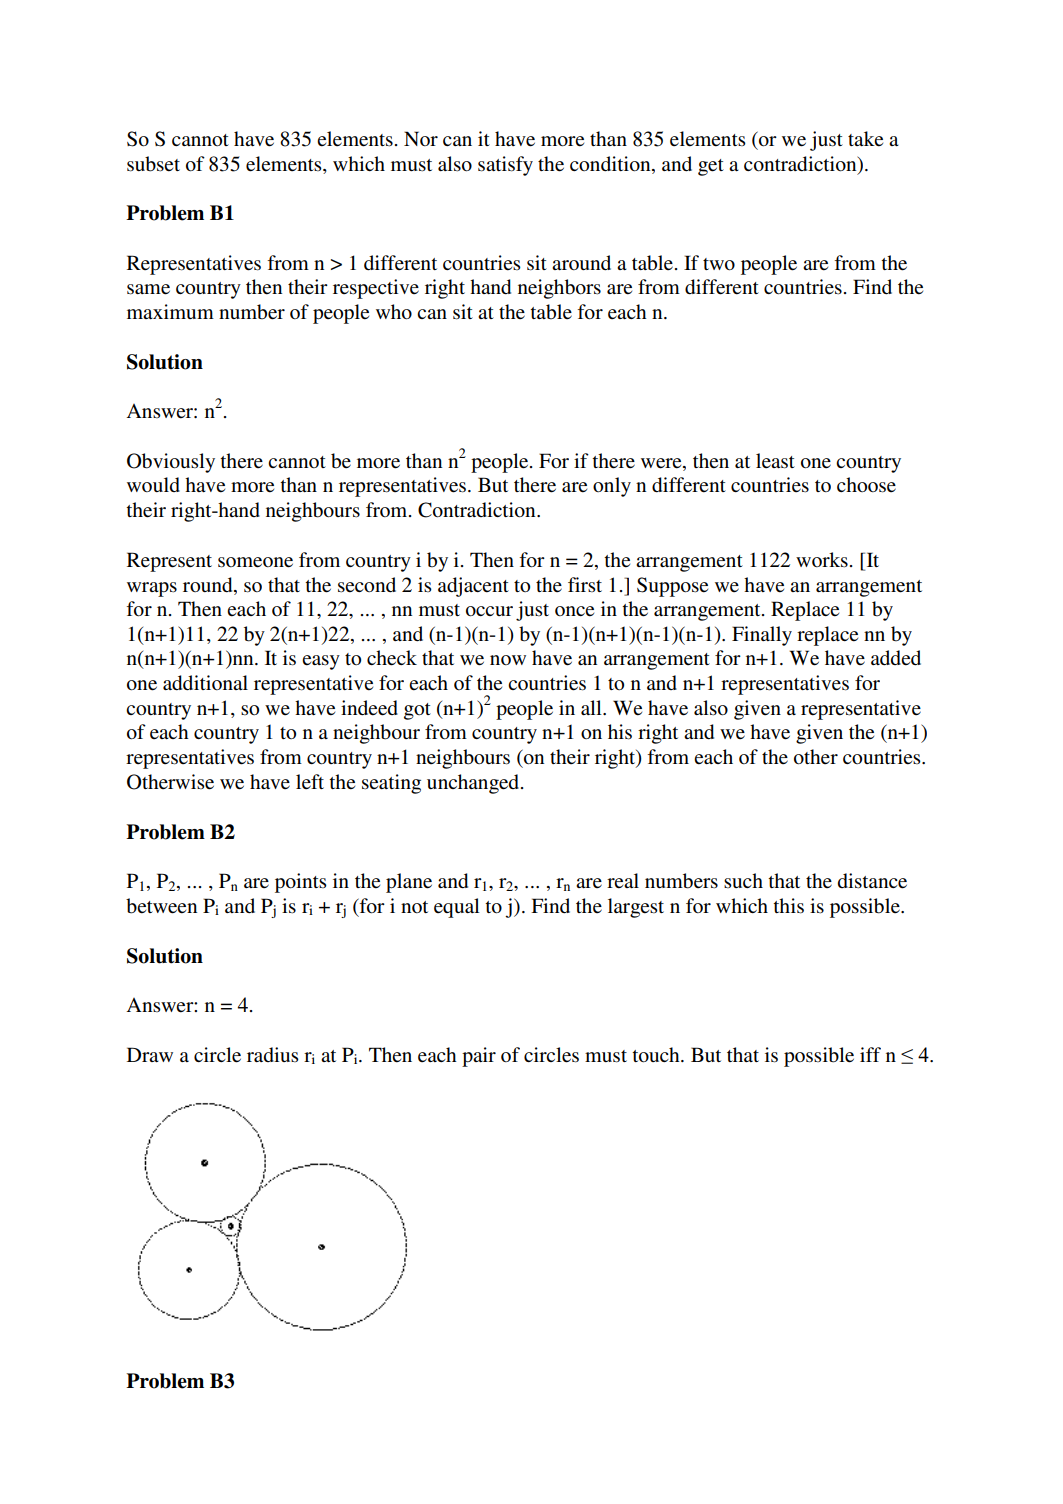 This page has width=1063, height=1504. I want to click on works, so click(822, 560).
